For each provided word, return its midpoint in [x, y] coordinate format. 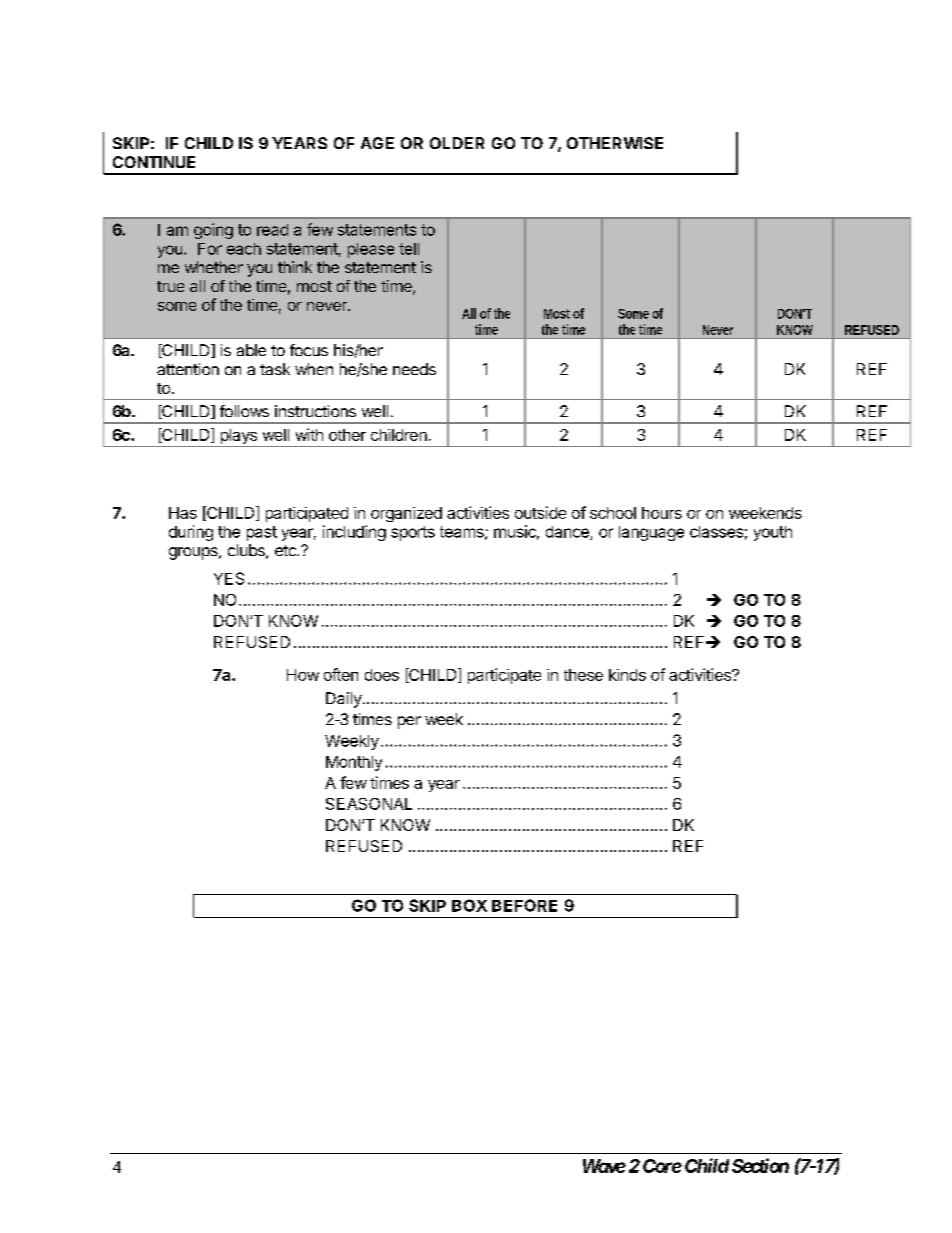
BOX [469, 905]
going [213, 231]
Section [760, 1165]
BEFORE [524, 905]
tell [409, 249]
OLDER [457, 143]
